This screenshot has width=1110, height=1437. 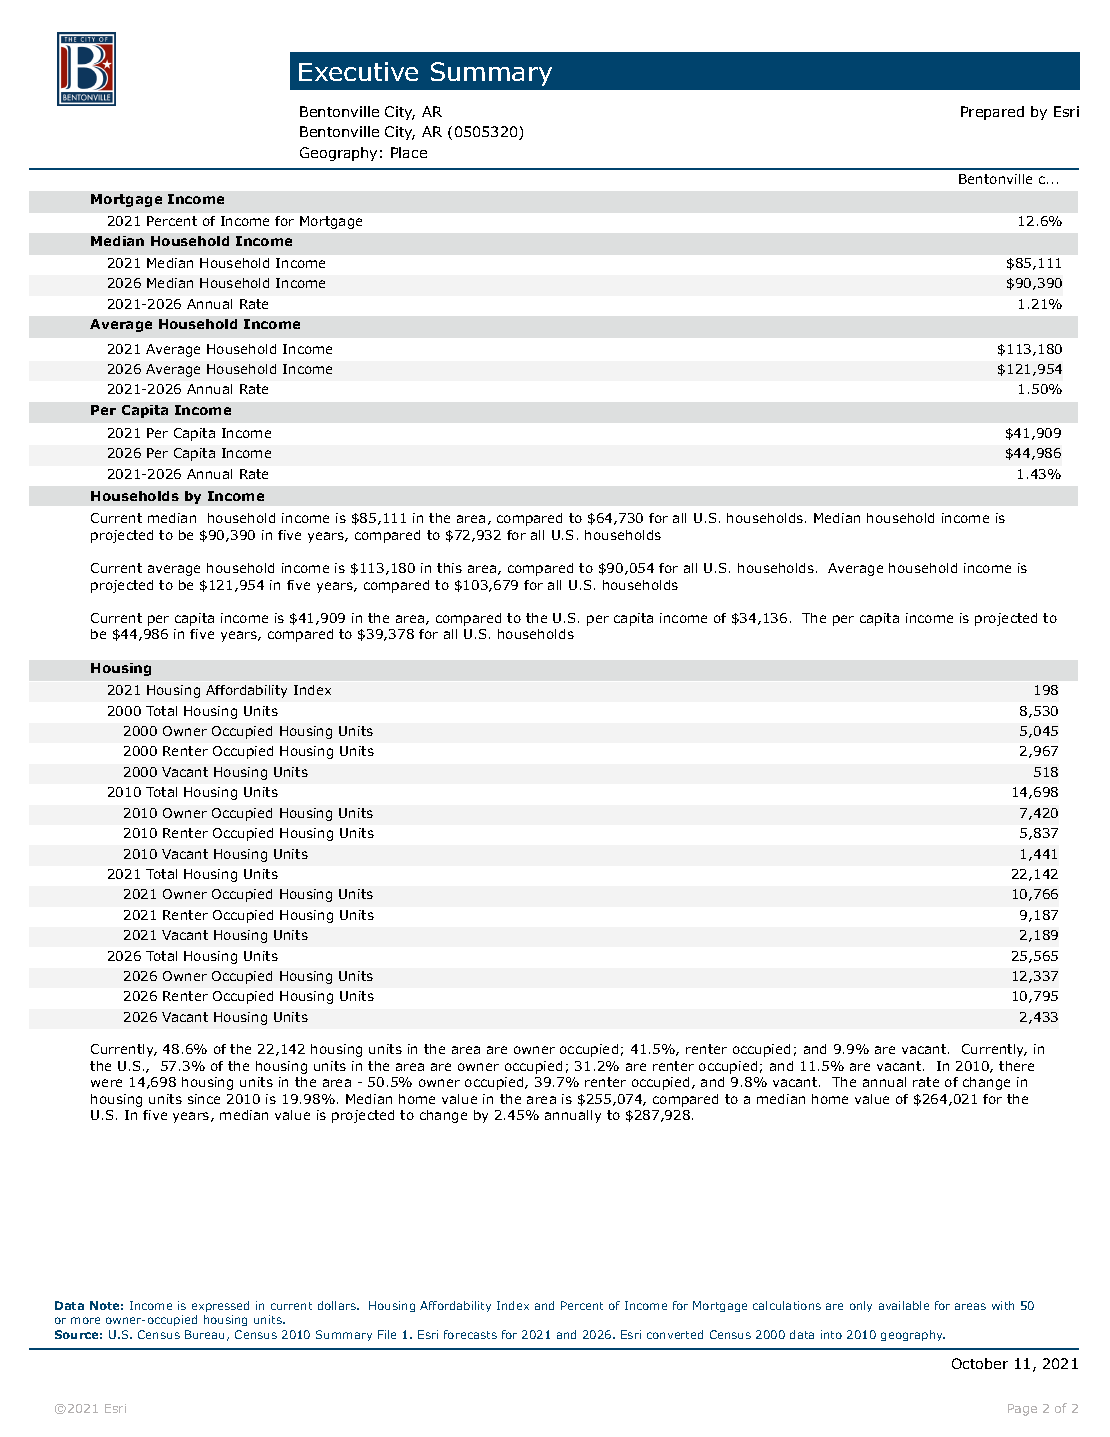 What do you see at coordinates (206, 1335) in the screenshot?
I see `Bureau` at bounding box center [206, 1335].
